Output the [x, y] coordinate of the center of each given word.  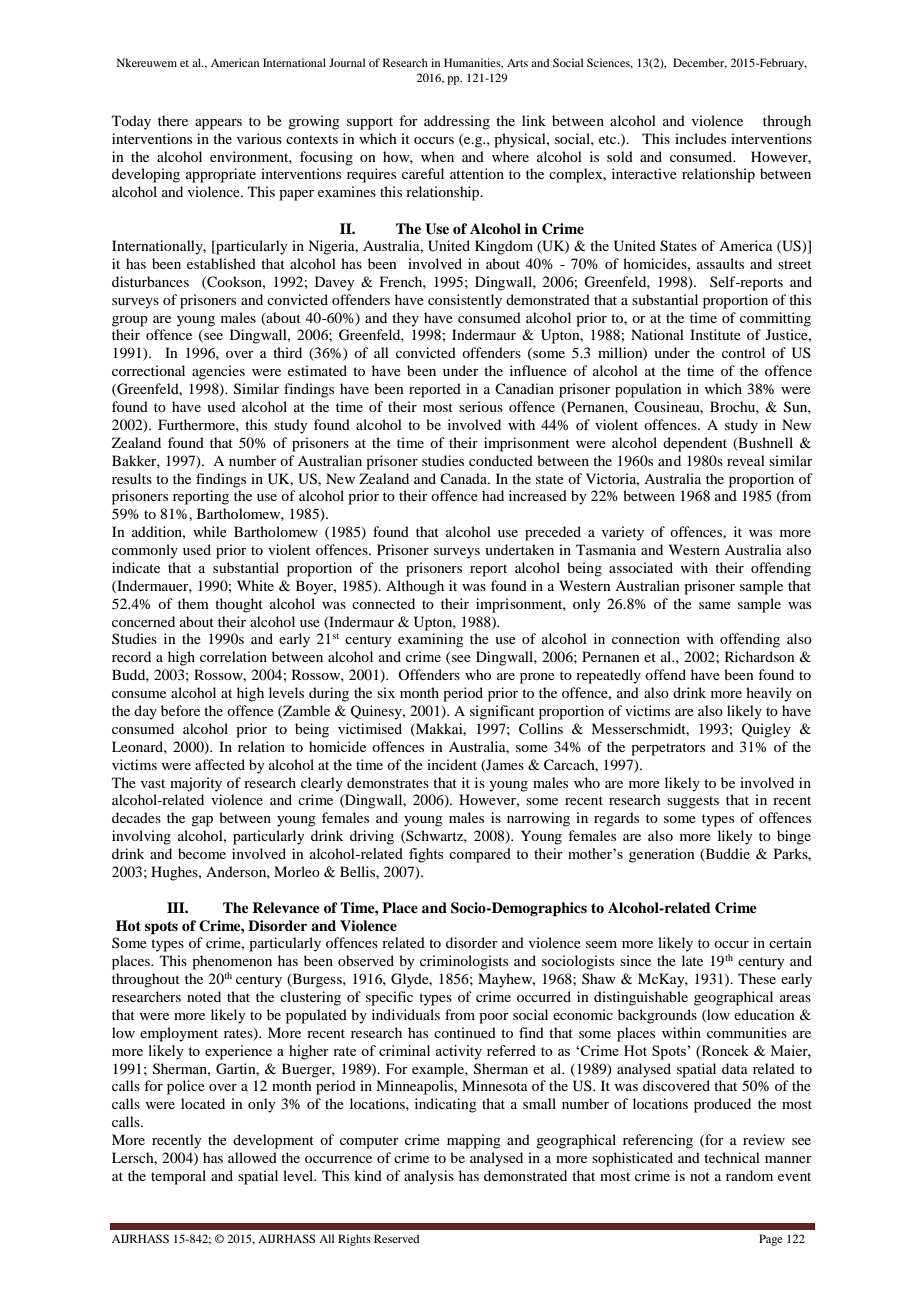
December [700, 63]
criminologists [464, 962]
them [193, 603]
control [743, 352]
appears [218, 124]
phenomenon [232, 962]
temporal [178, 1177]
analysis [429, 1177]
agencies [218, 372]
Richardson [760, 656]
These [757, 978]
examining [431, 640]
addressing [457, 122]
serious [481, 406]
